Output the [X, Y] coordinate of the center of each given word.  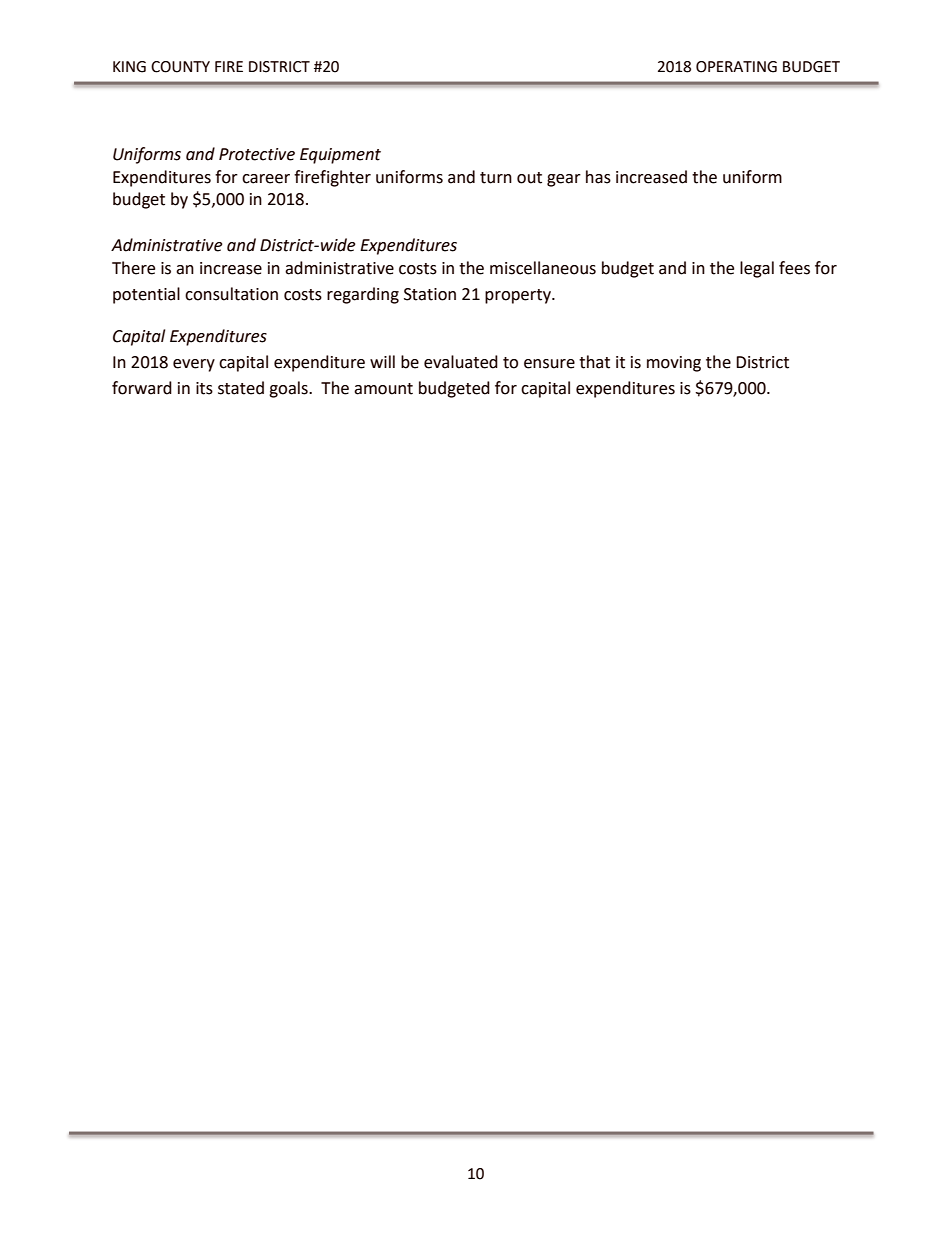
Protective [257, 154]
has [598, 177]
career [266, 179]
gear [564, 180]
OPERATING [736, 67]
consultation [231, 294]
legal [757, 269]
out [529, 178]
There [133, 268]
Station [430, 294]
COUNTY [180, 67]
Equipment [340, 156]
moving [674, 364]
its [204, 388]
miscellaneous [543, 268]
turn [496, 178]
